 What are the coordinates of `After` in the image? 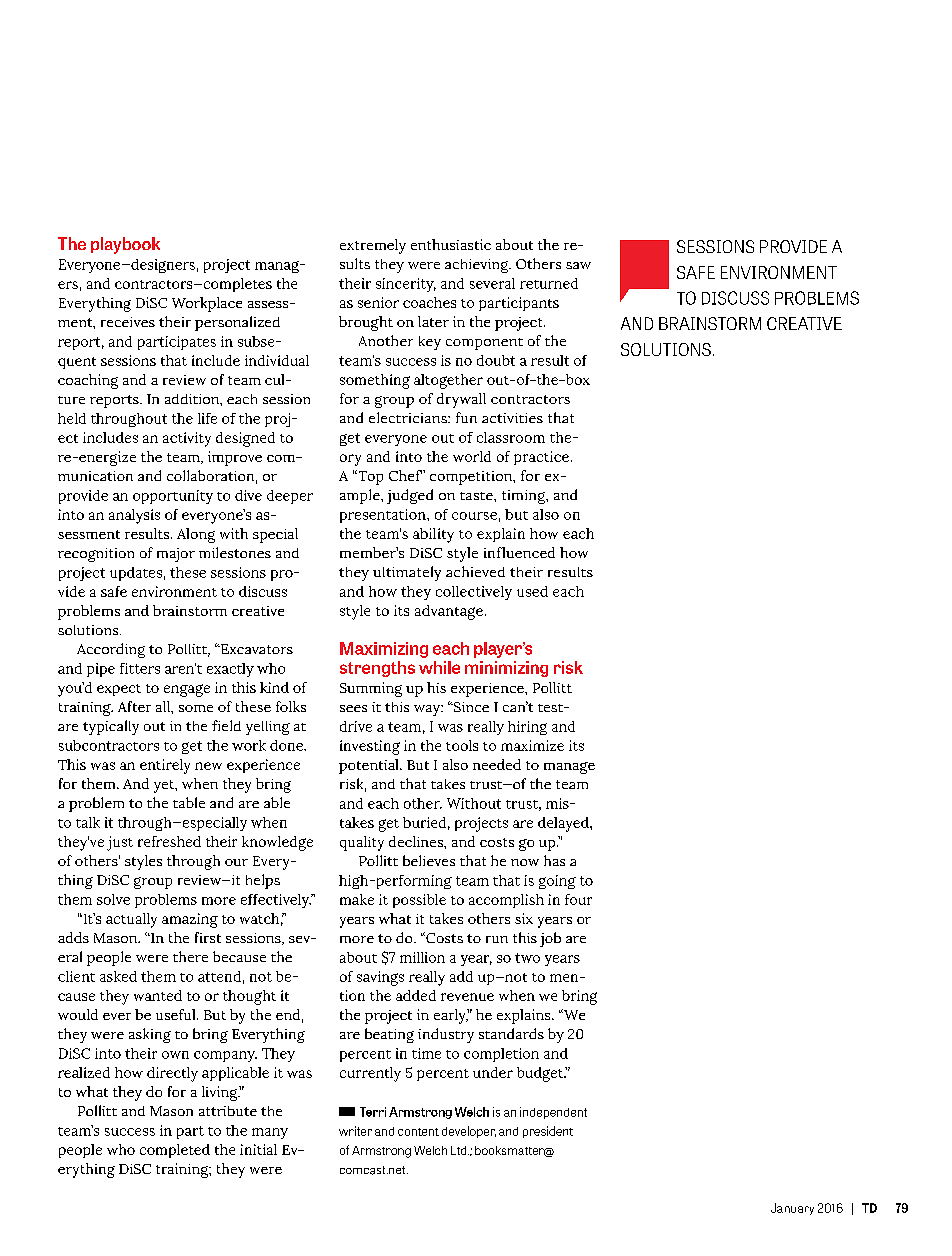 It's located at (134, 706).
